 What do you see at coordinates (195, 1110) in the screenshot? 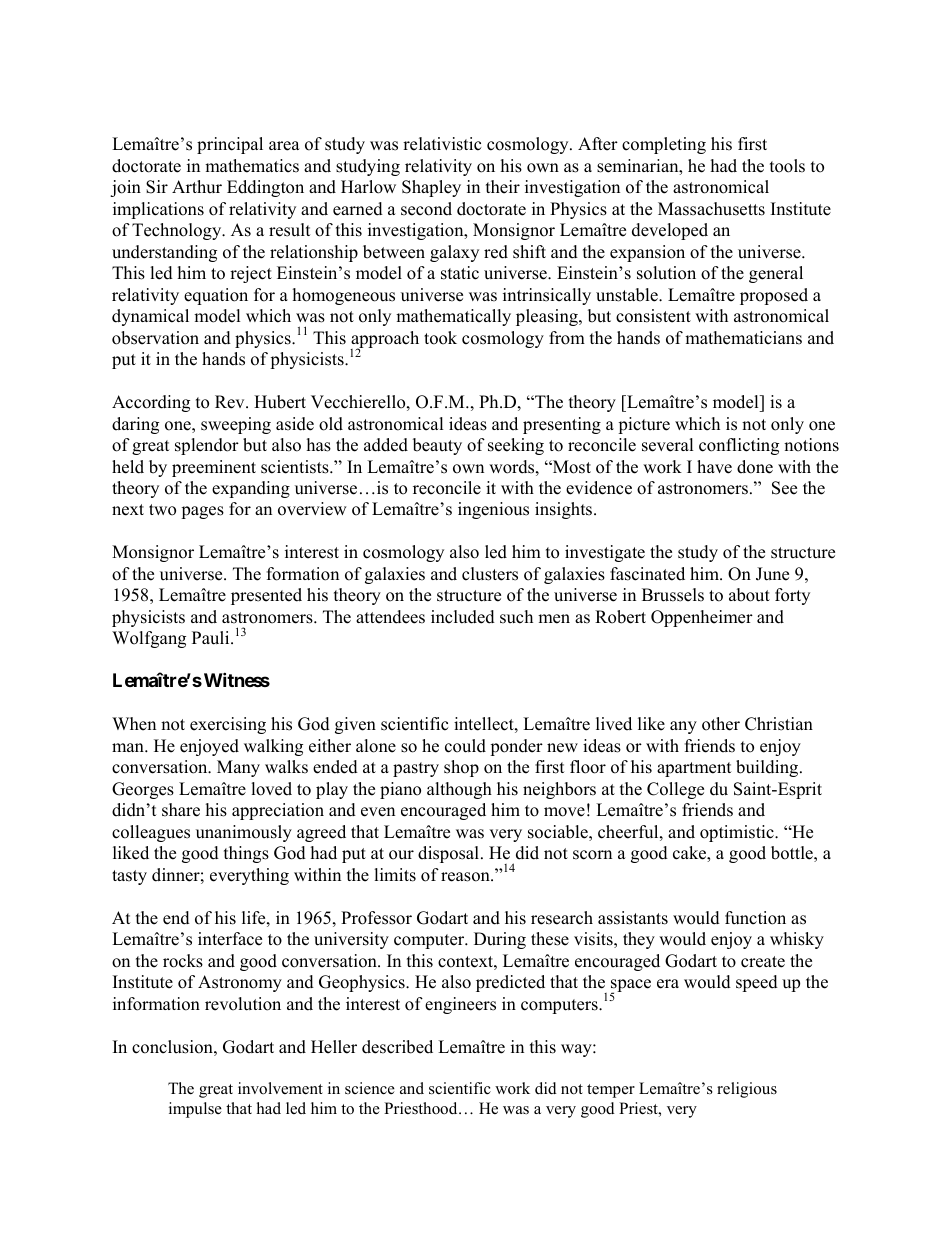
I see `impulse` at bounding box center [195, 1110].
